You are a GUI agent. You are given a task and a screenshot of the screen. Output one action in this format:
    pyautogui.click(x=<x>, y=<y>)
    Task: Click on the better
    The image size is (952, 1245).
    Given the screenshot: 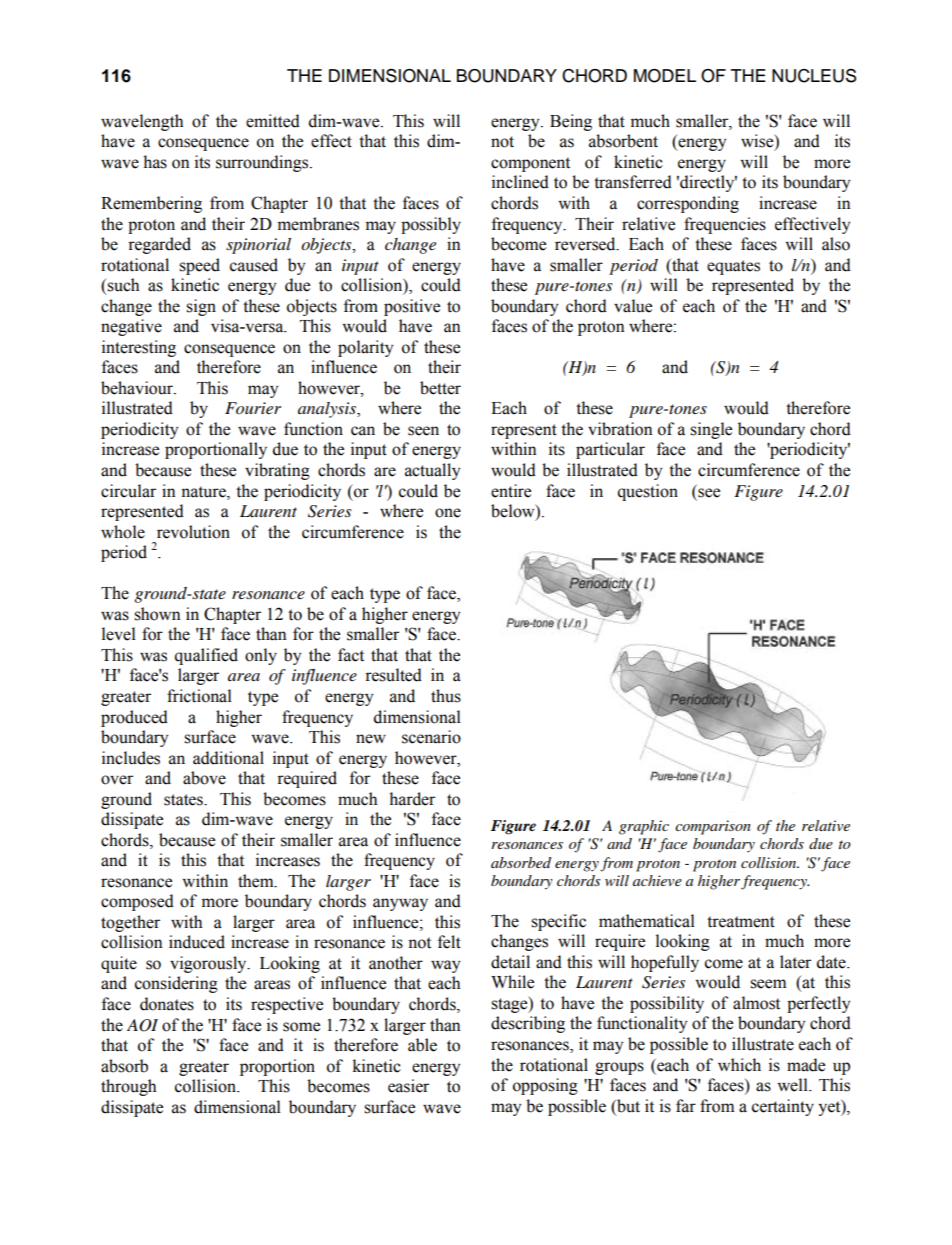 What is the action you would take?
    pyautogui.click(x=440, y=388)
